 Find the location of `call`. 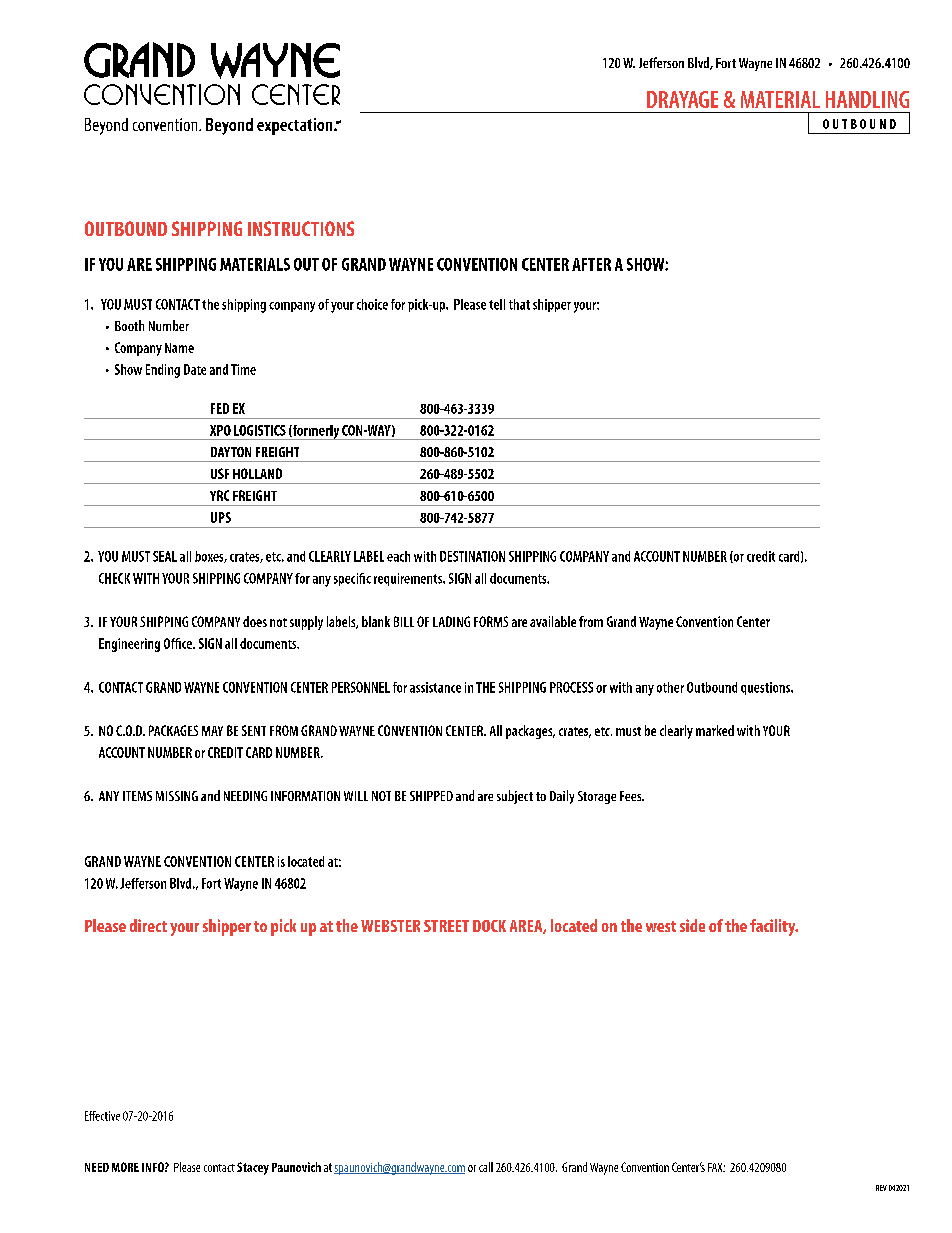

call is located at coordinates (486, 1167).
